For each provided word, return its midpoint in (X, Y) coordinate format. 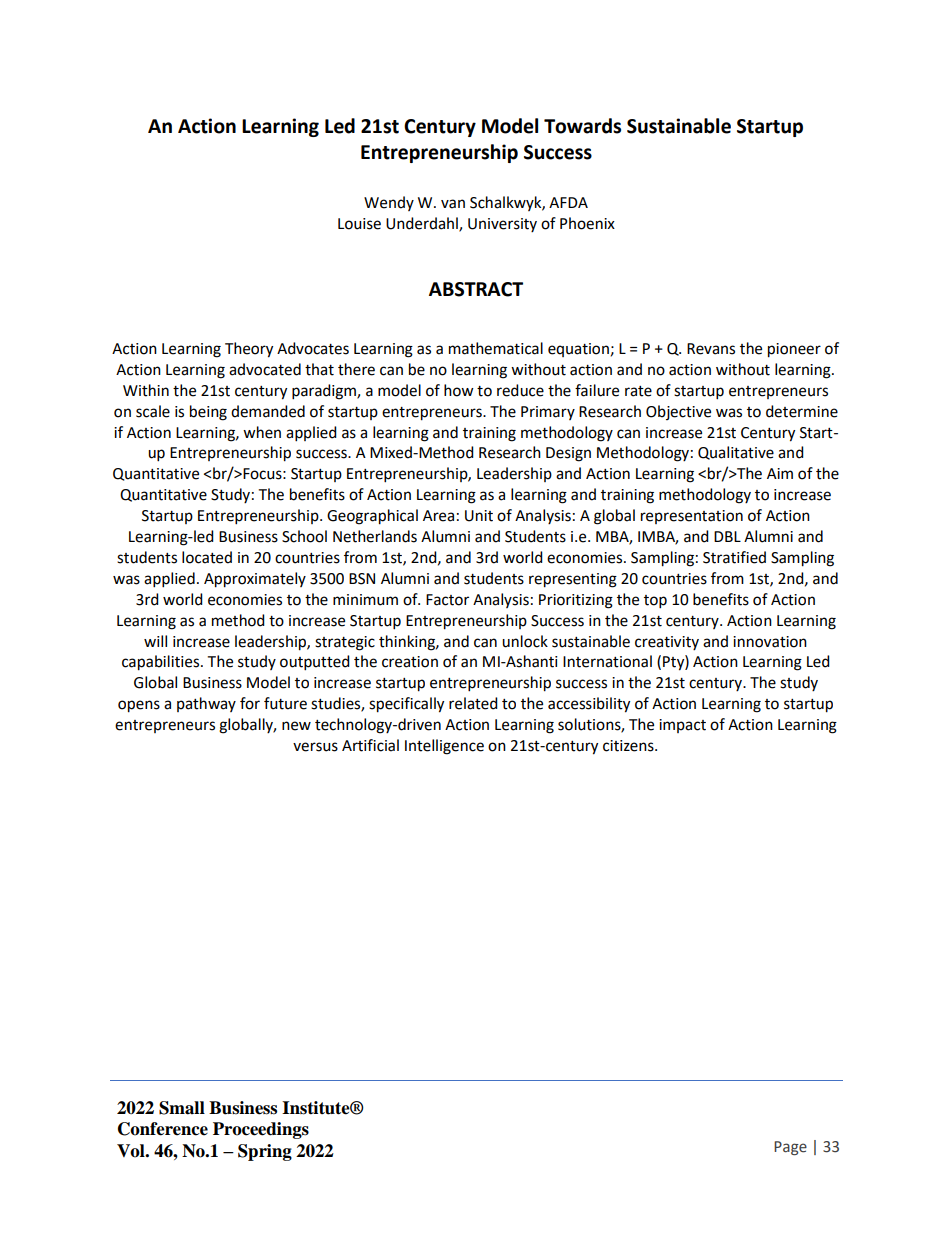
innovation (770, 642)
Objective (678, 412)
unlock (525, 641)
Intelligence (444, 747)
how (459, 390)
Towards (582, 126)
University (502, 225)
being (208, 413)
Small (182, 1108)
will (155, 641)
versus (315, 747)
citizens (629, 746)
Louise (359, 224)
